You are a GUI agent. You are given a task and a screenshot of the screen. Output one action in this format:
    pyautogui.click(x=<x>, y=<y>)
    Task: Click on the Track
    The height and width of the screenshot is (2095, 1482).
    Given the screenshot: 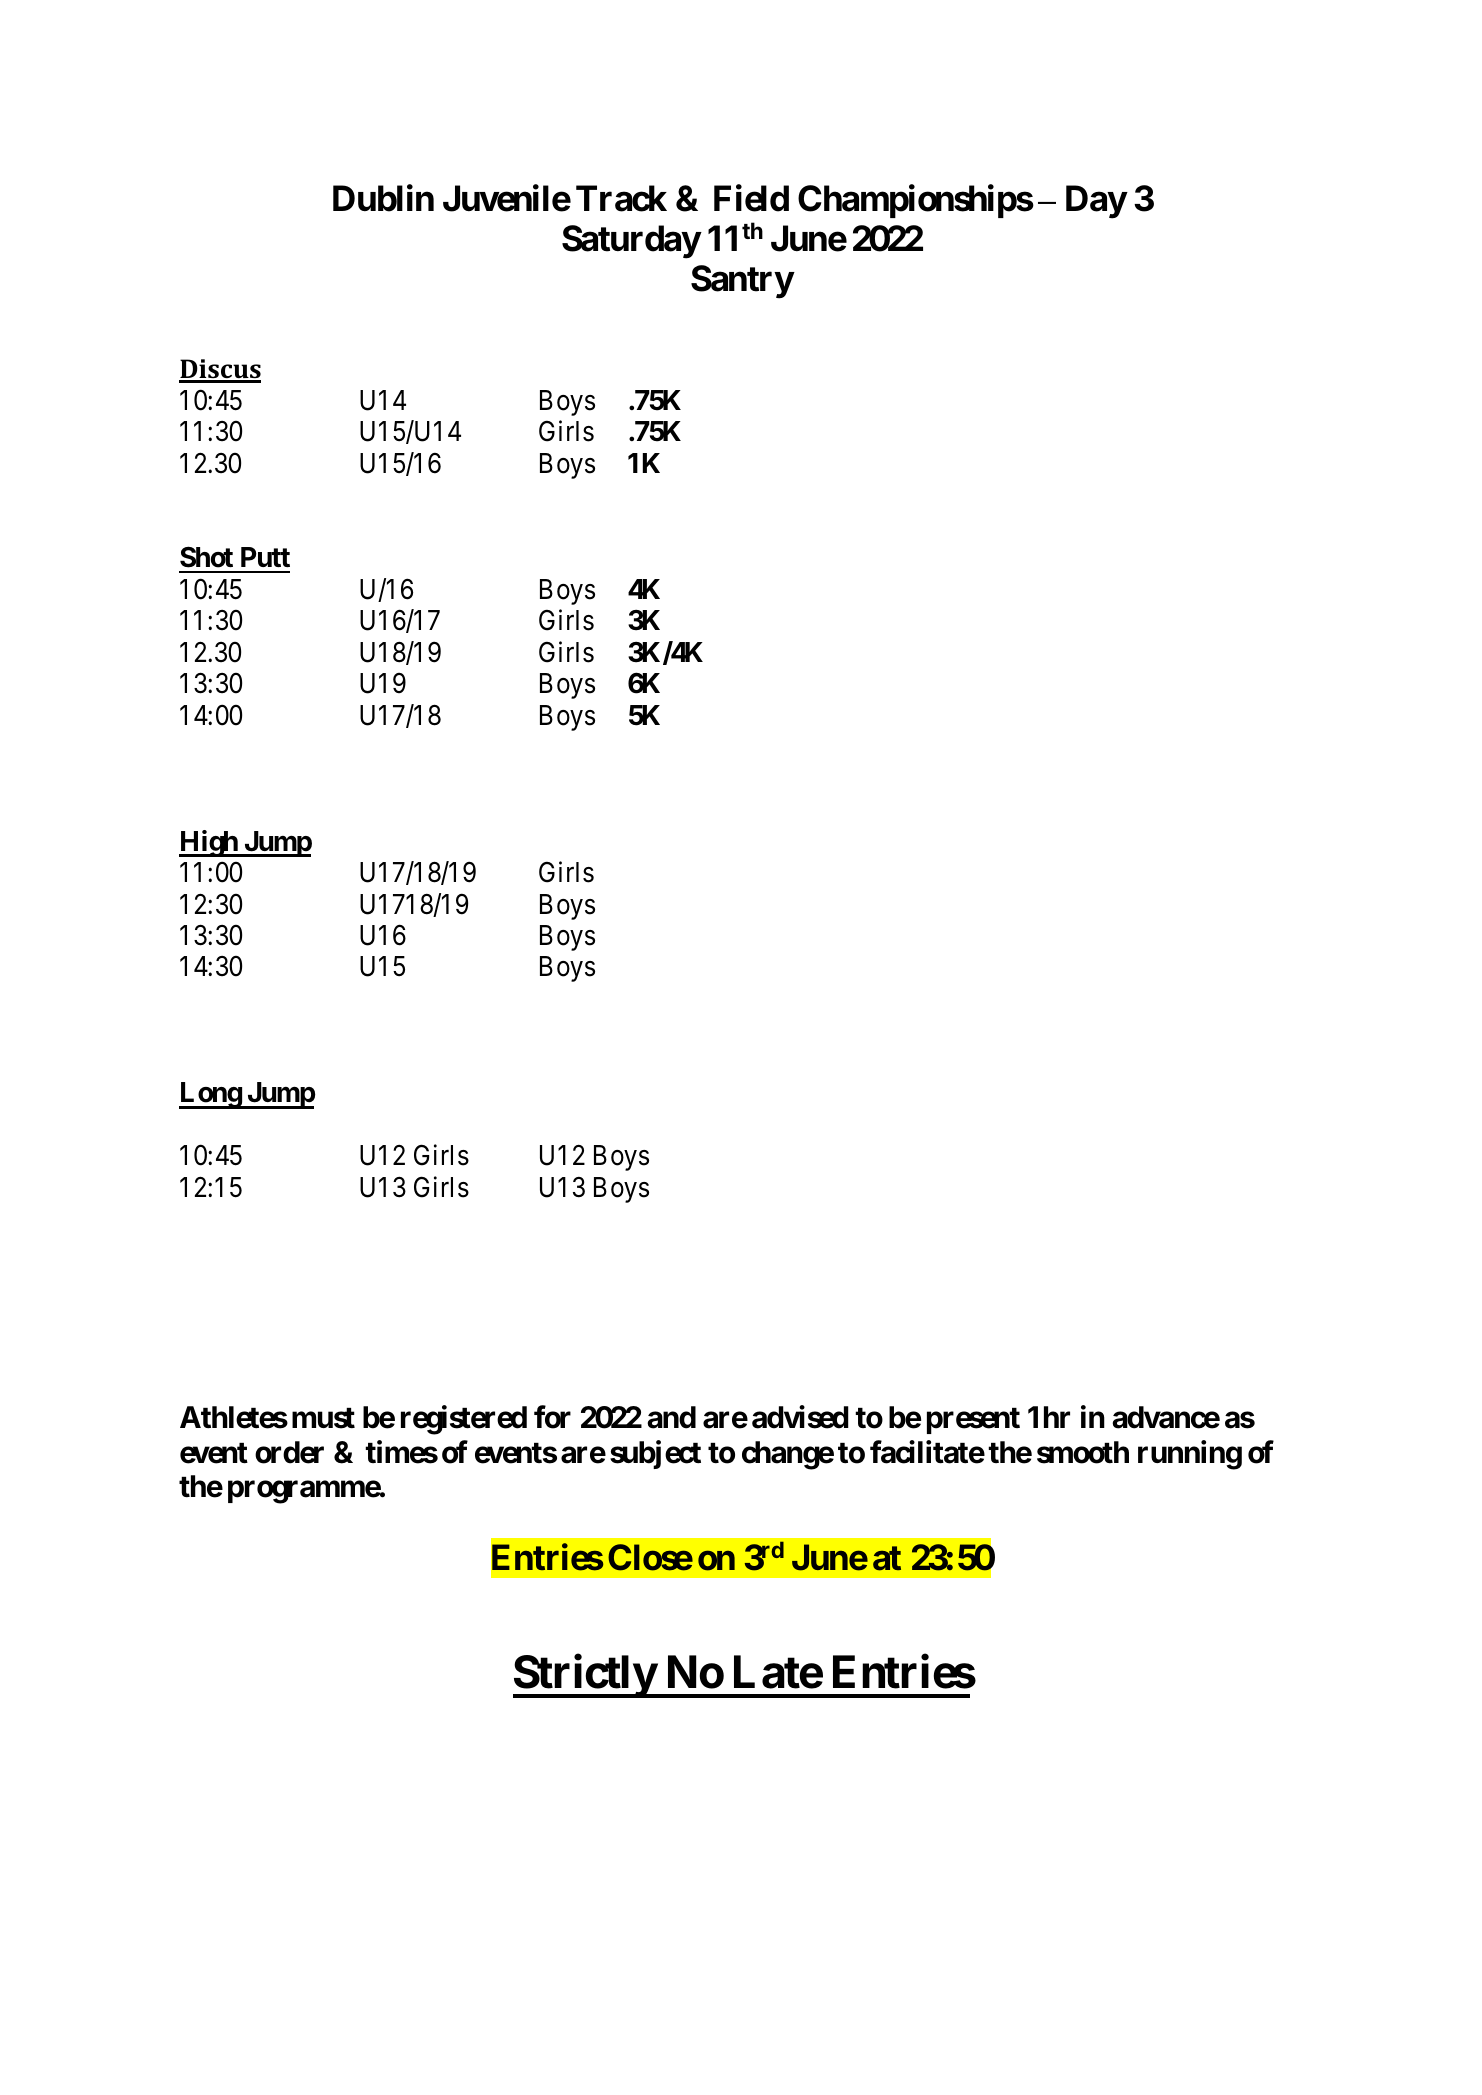 What is the action you would take?
    pyautogui.click(x=621, y=199)
